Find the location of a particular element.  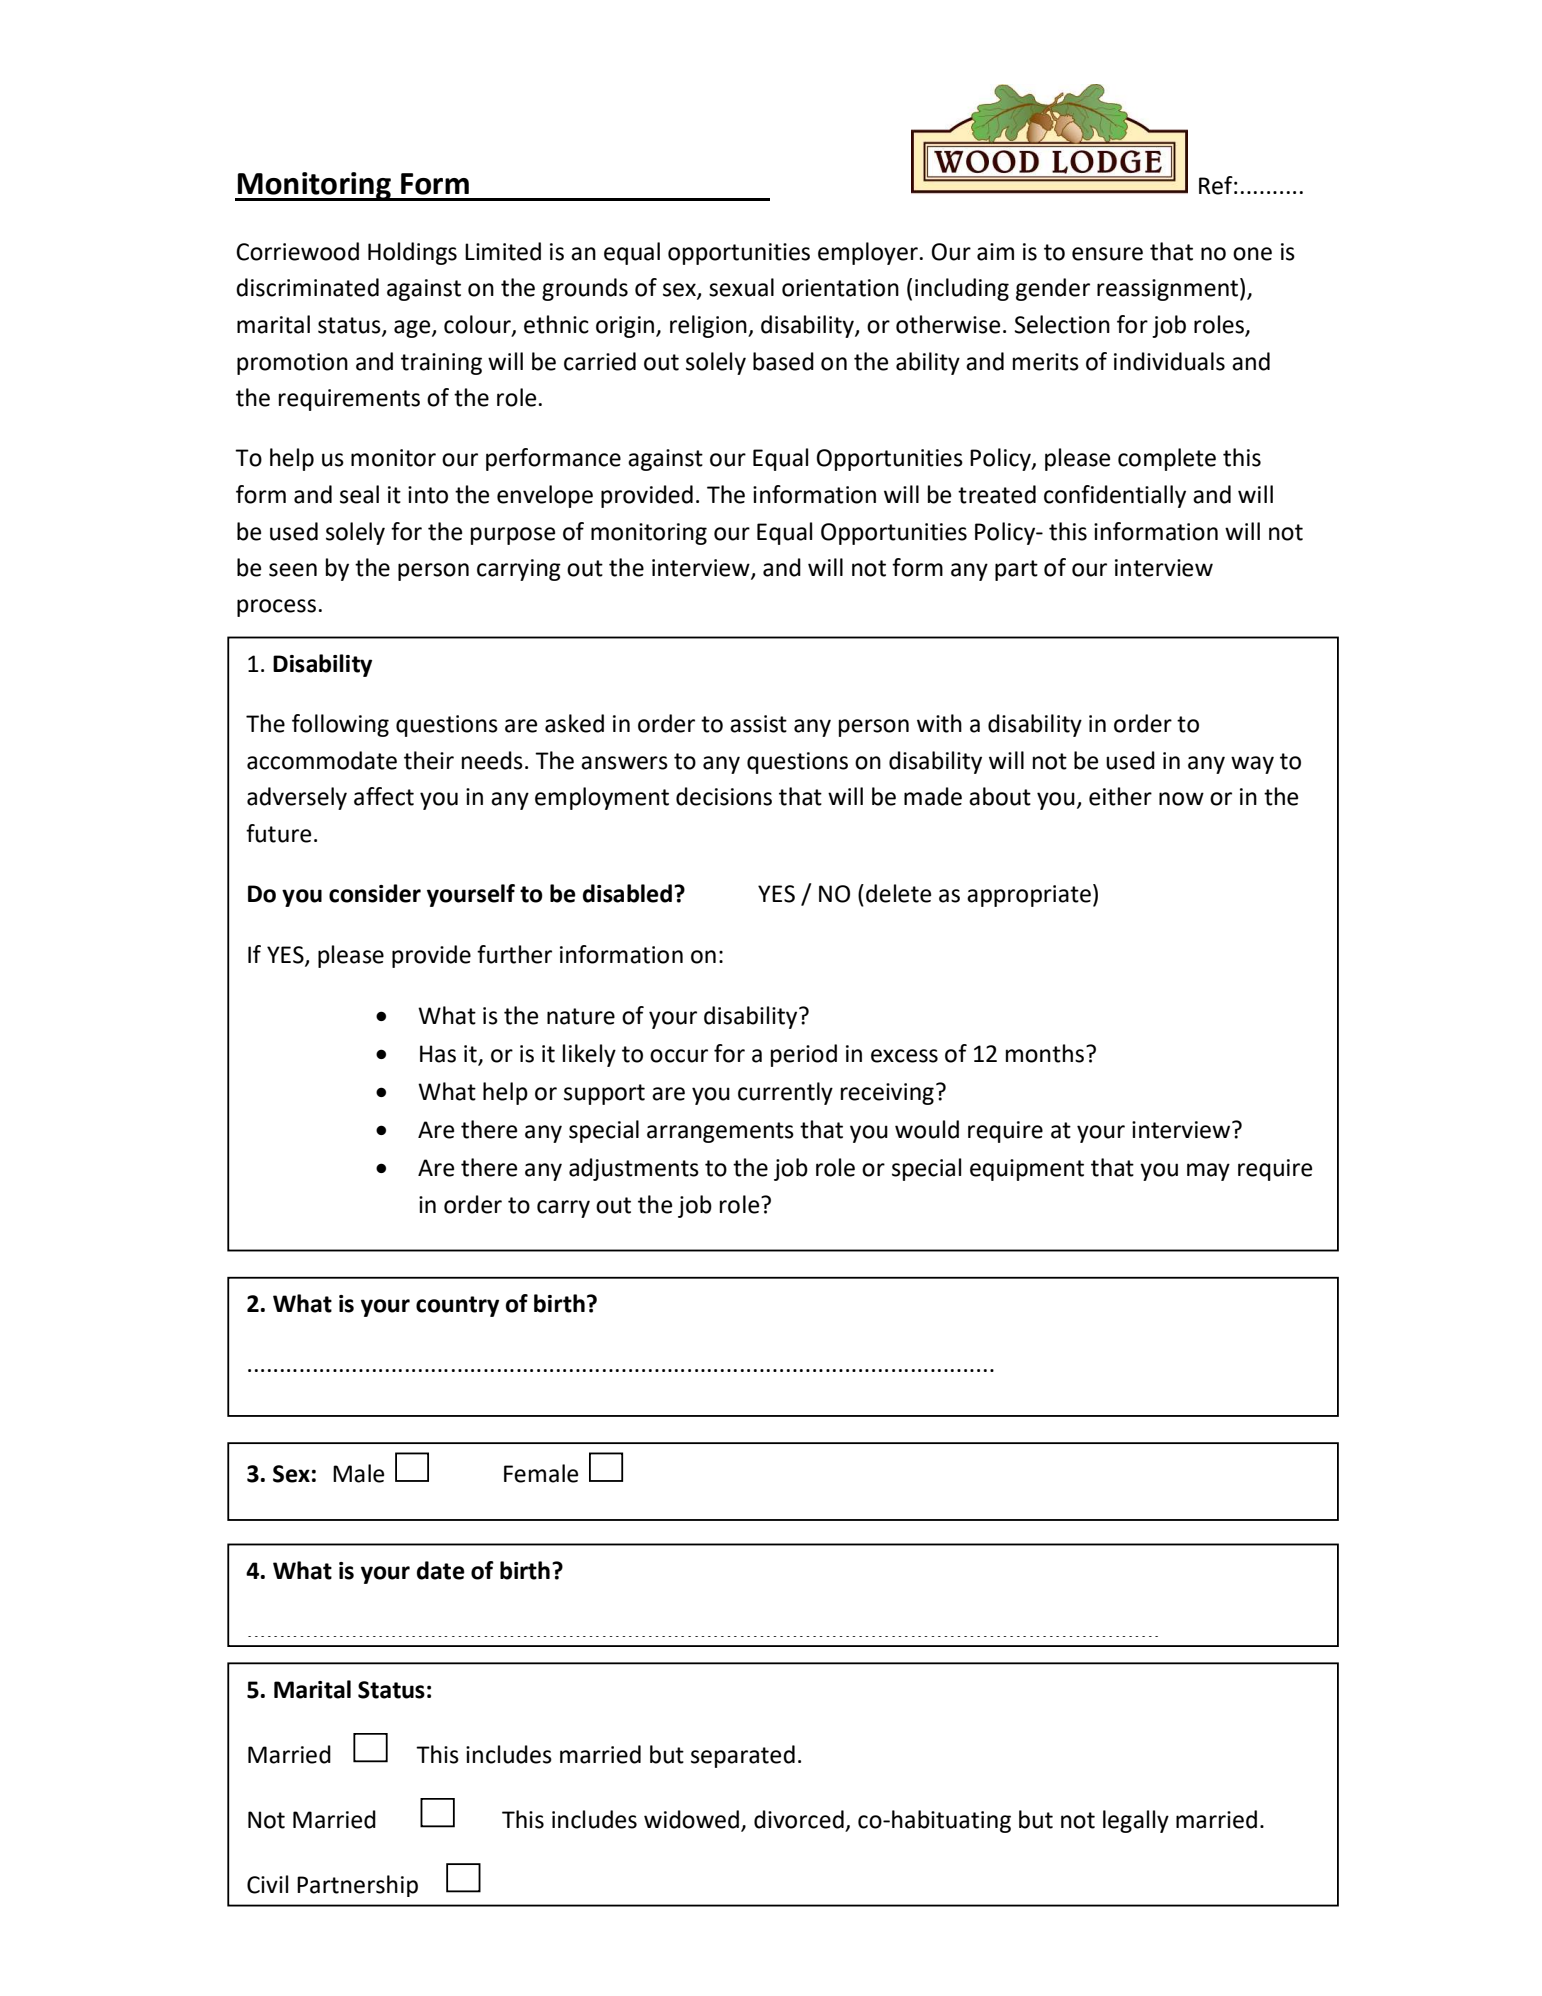

widowed is located at coordinates (691, 1819).
